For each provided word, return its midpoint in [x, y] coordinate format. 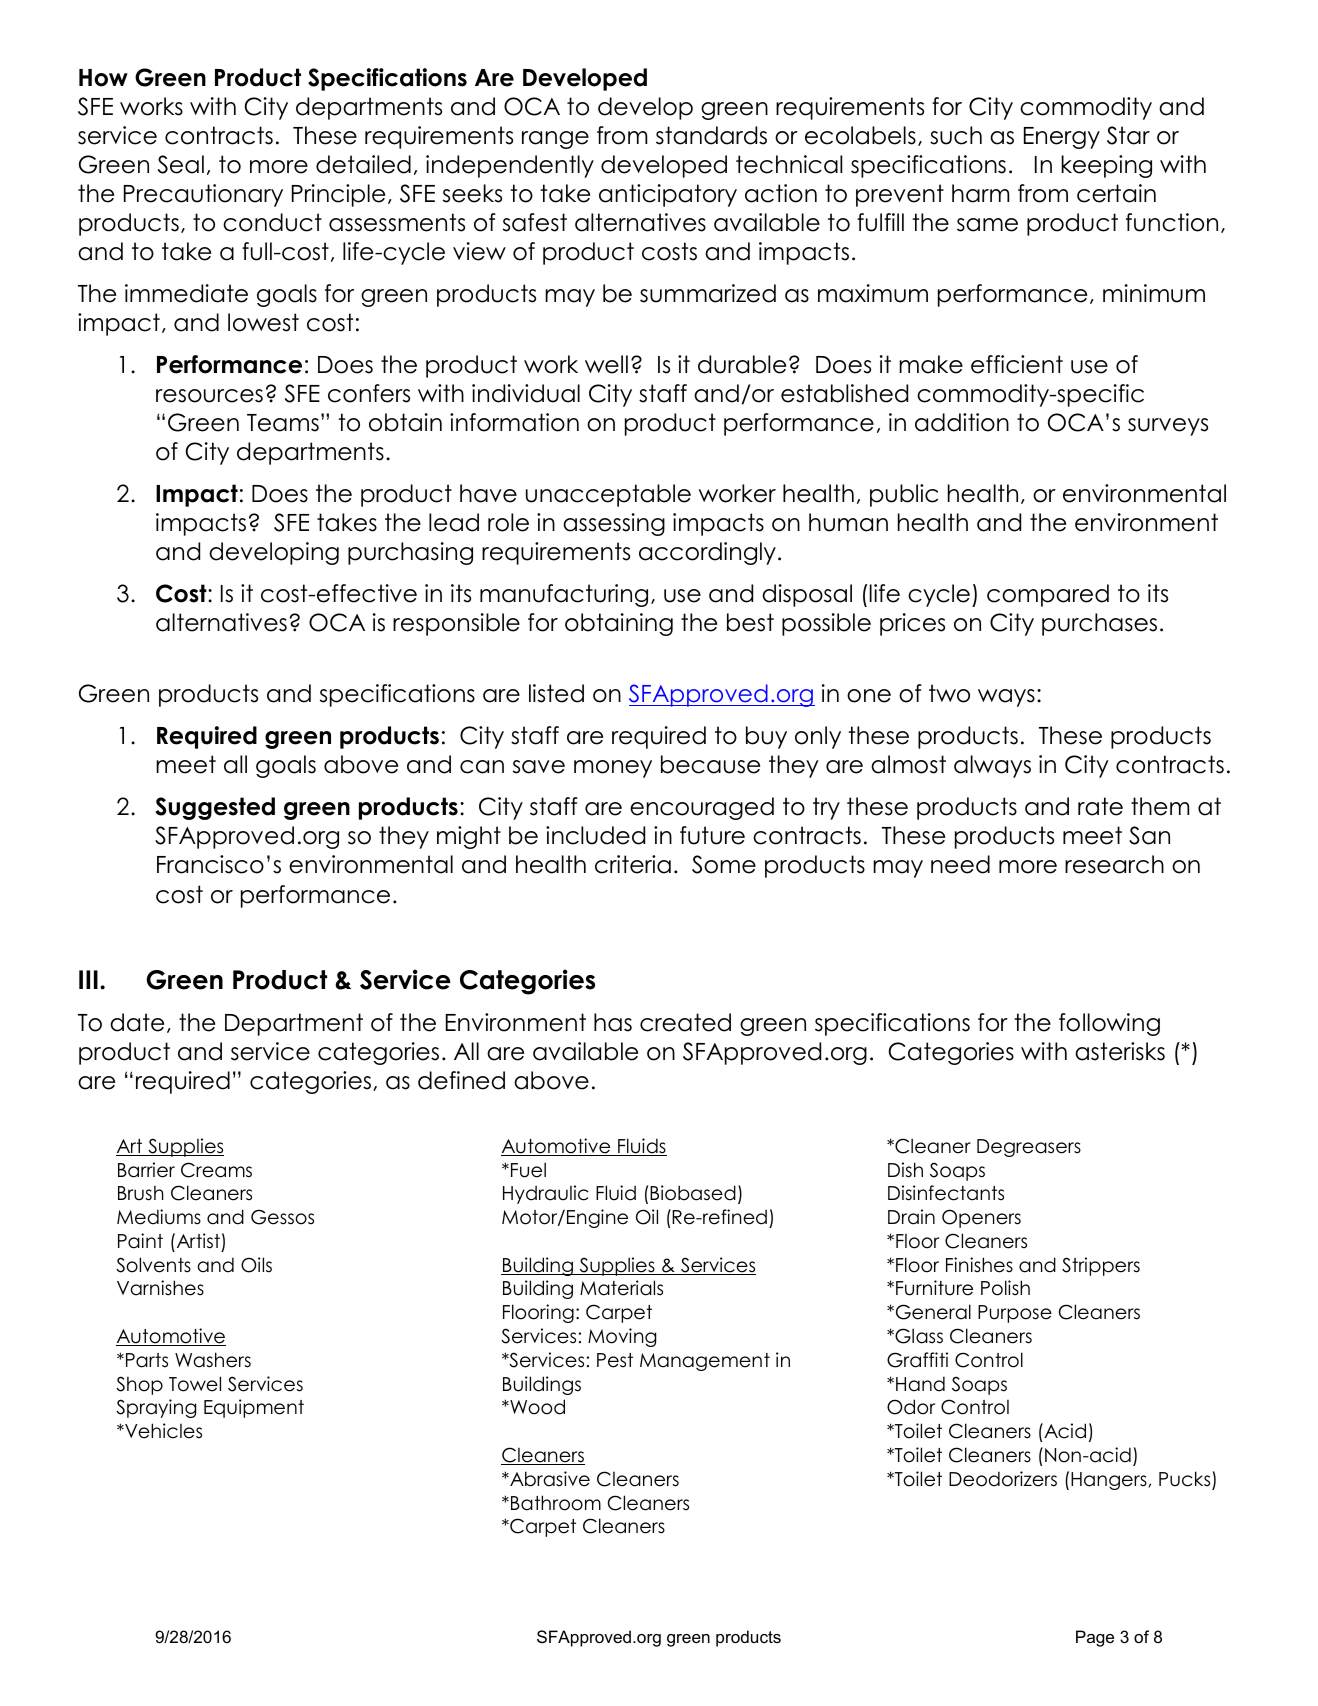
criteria [633, 864]
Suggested [215, 808]
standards [711, 135]
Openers [981, 1218]
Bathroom [556, 1503]
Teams [283, 423]
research [1114, 864]
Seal [181, 164]
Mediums [159, 1217]
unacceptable [608, 495]
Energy [1062, 138]
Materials [621, 1288]
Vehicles [162, 1431]
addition [962, 422]
